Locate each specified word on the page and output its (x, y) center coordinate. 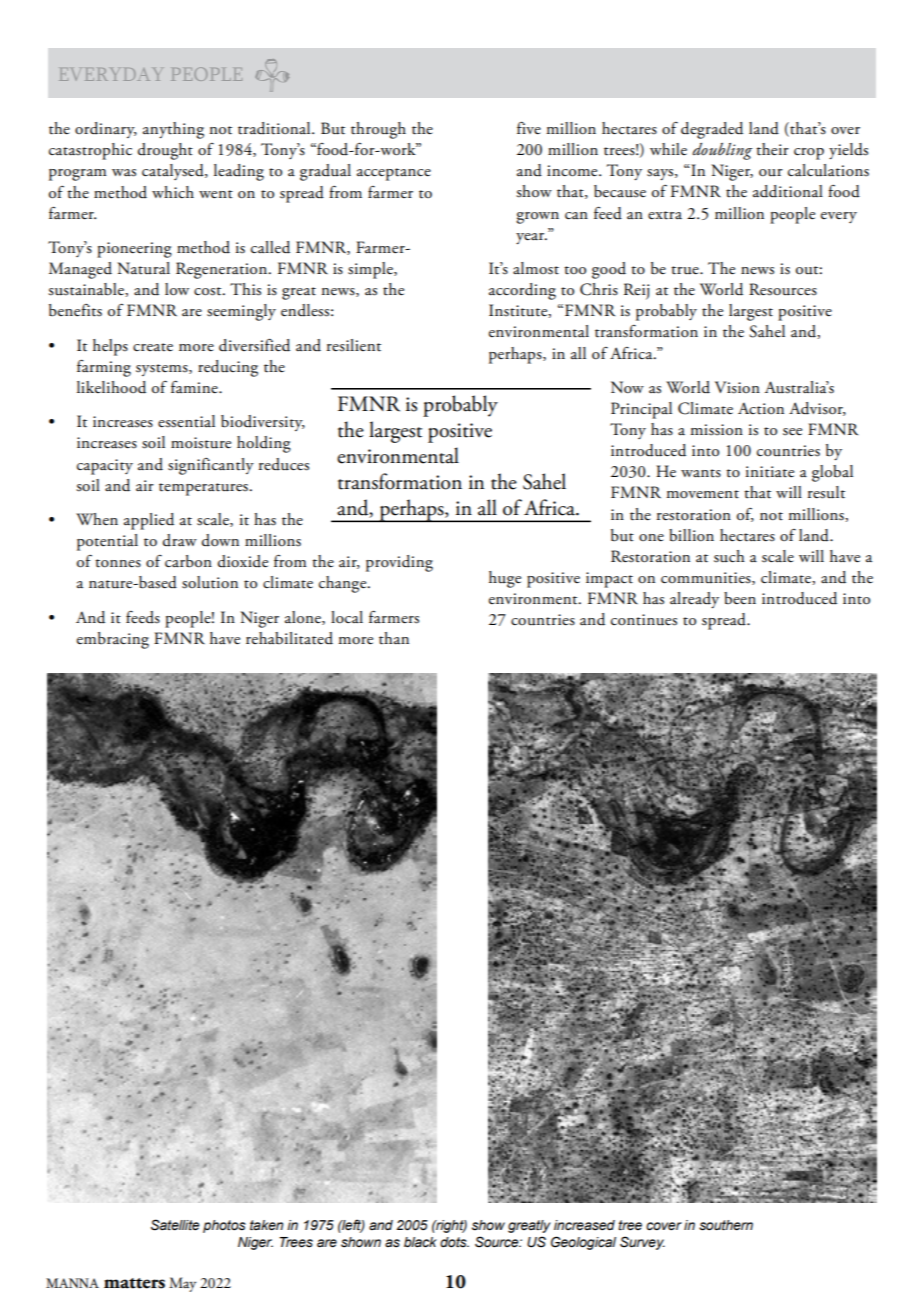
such (729, 556)
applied (149, 521)
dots (454, 1242)
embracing (113, 640)
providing (399, 563)
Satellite (175, 1225)
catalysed (174, 172)
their (772, 149)
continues (644, 620)
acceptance (394, 174)
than (394, 638)
